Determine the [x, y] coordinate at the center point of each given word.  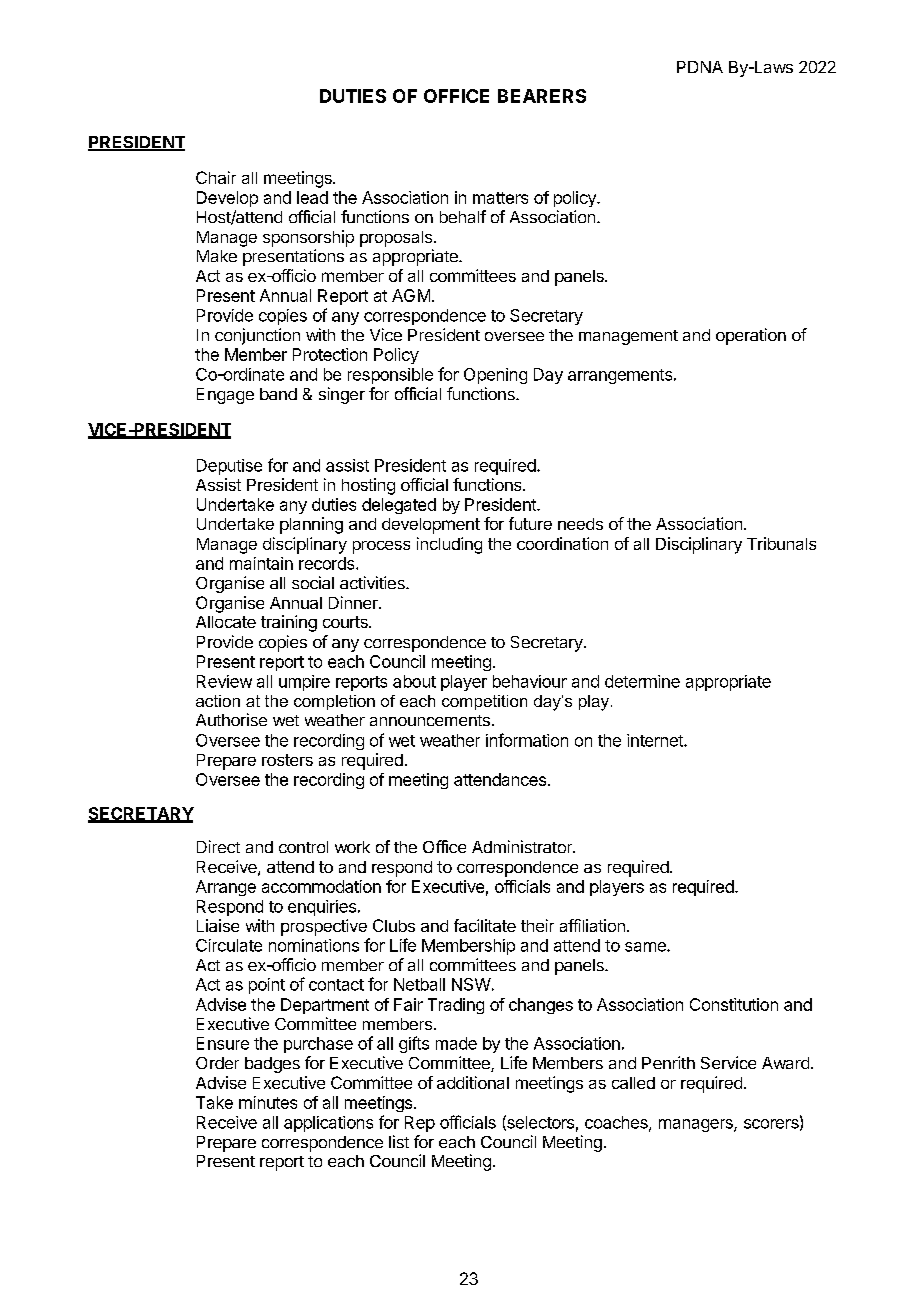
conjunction [257, 336]
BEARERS [542, 96]
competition [484, 702]
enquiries [322, 908]
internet [656, 740]
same [646, 947]
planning [311, 525]
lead [312, 197]
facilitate [485, 925]
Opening [495, 376]
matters [500, 198]
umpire [304, 683]
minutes [268, 1102]
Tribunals [781, 543]
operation [751, 336]
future [530, 523]
